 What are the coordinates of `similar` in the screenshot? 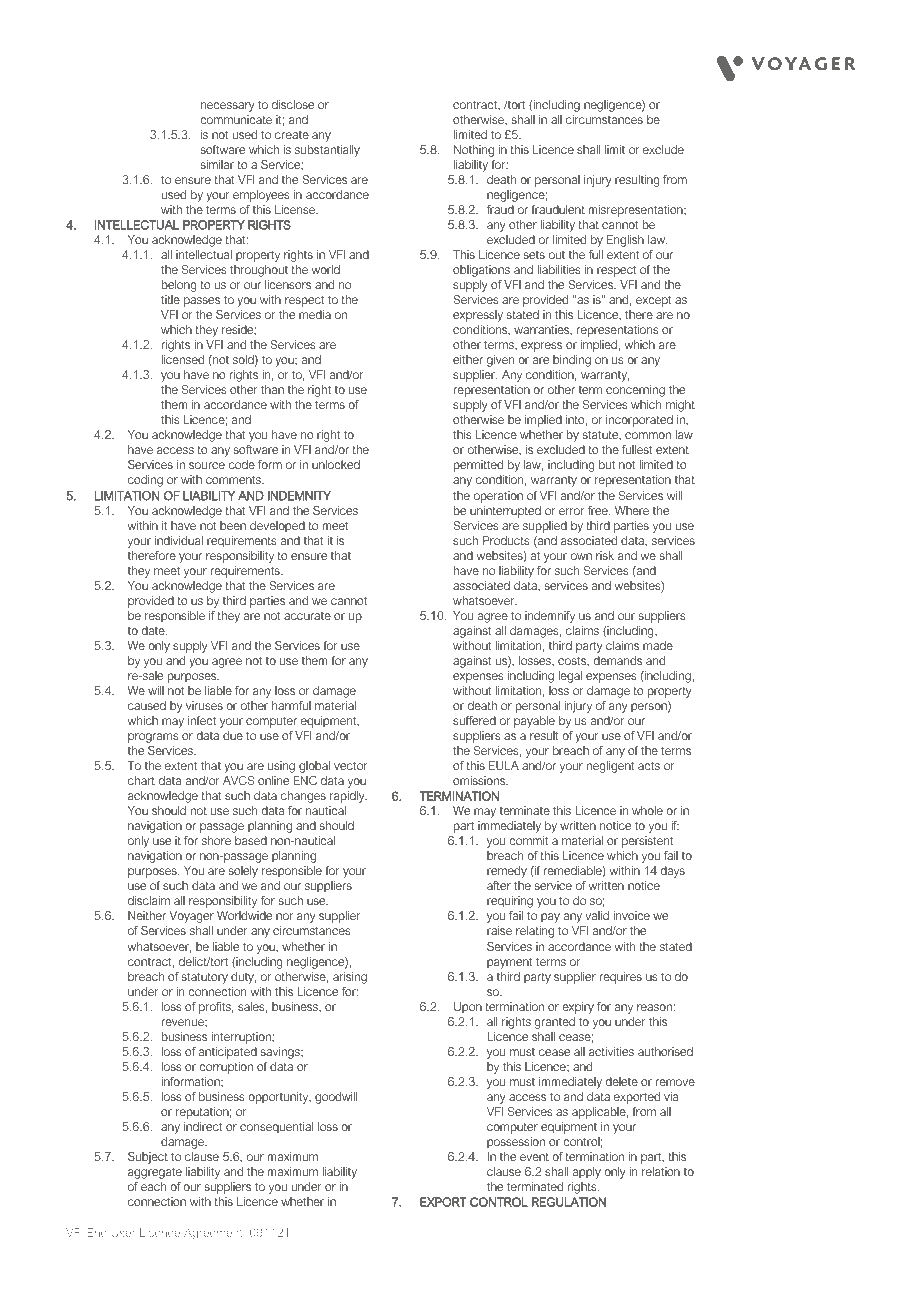 It's located at (217, 164).
